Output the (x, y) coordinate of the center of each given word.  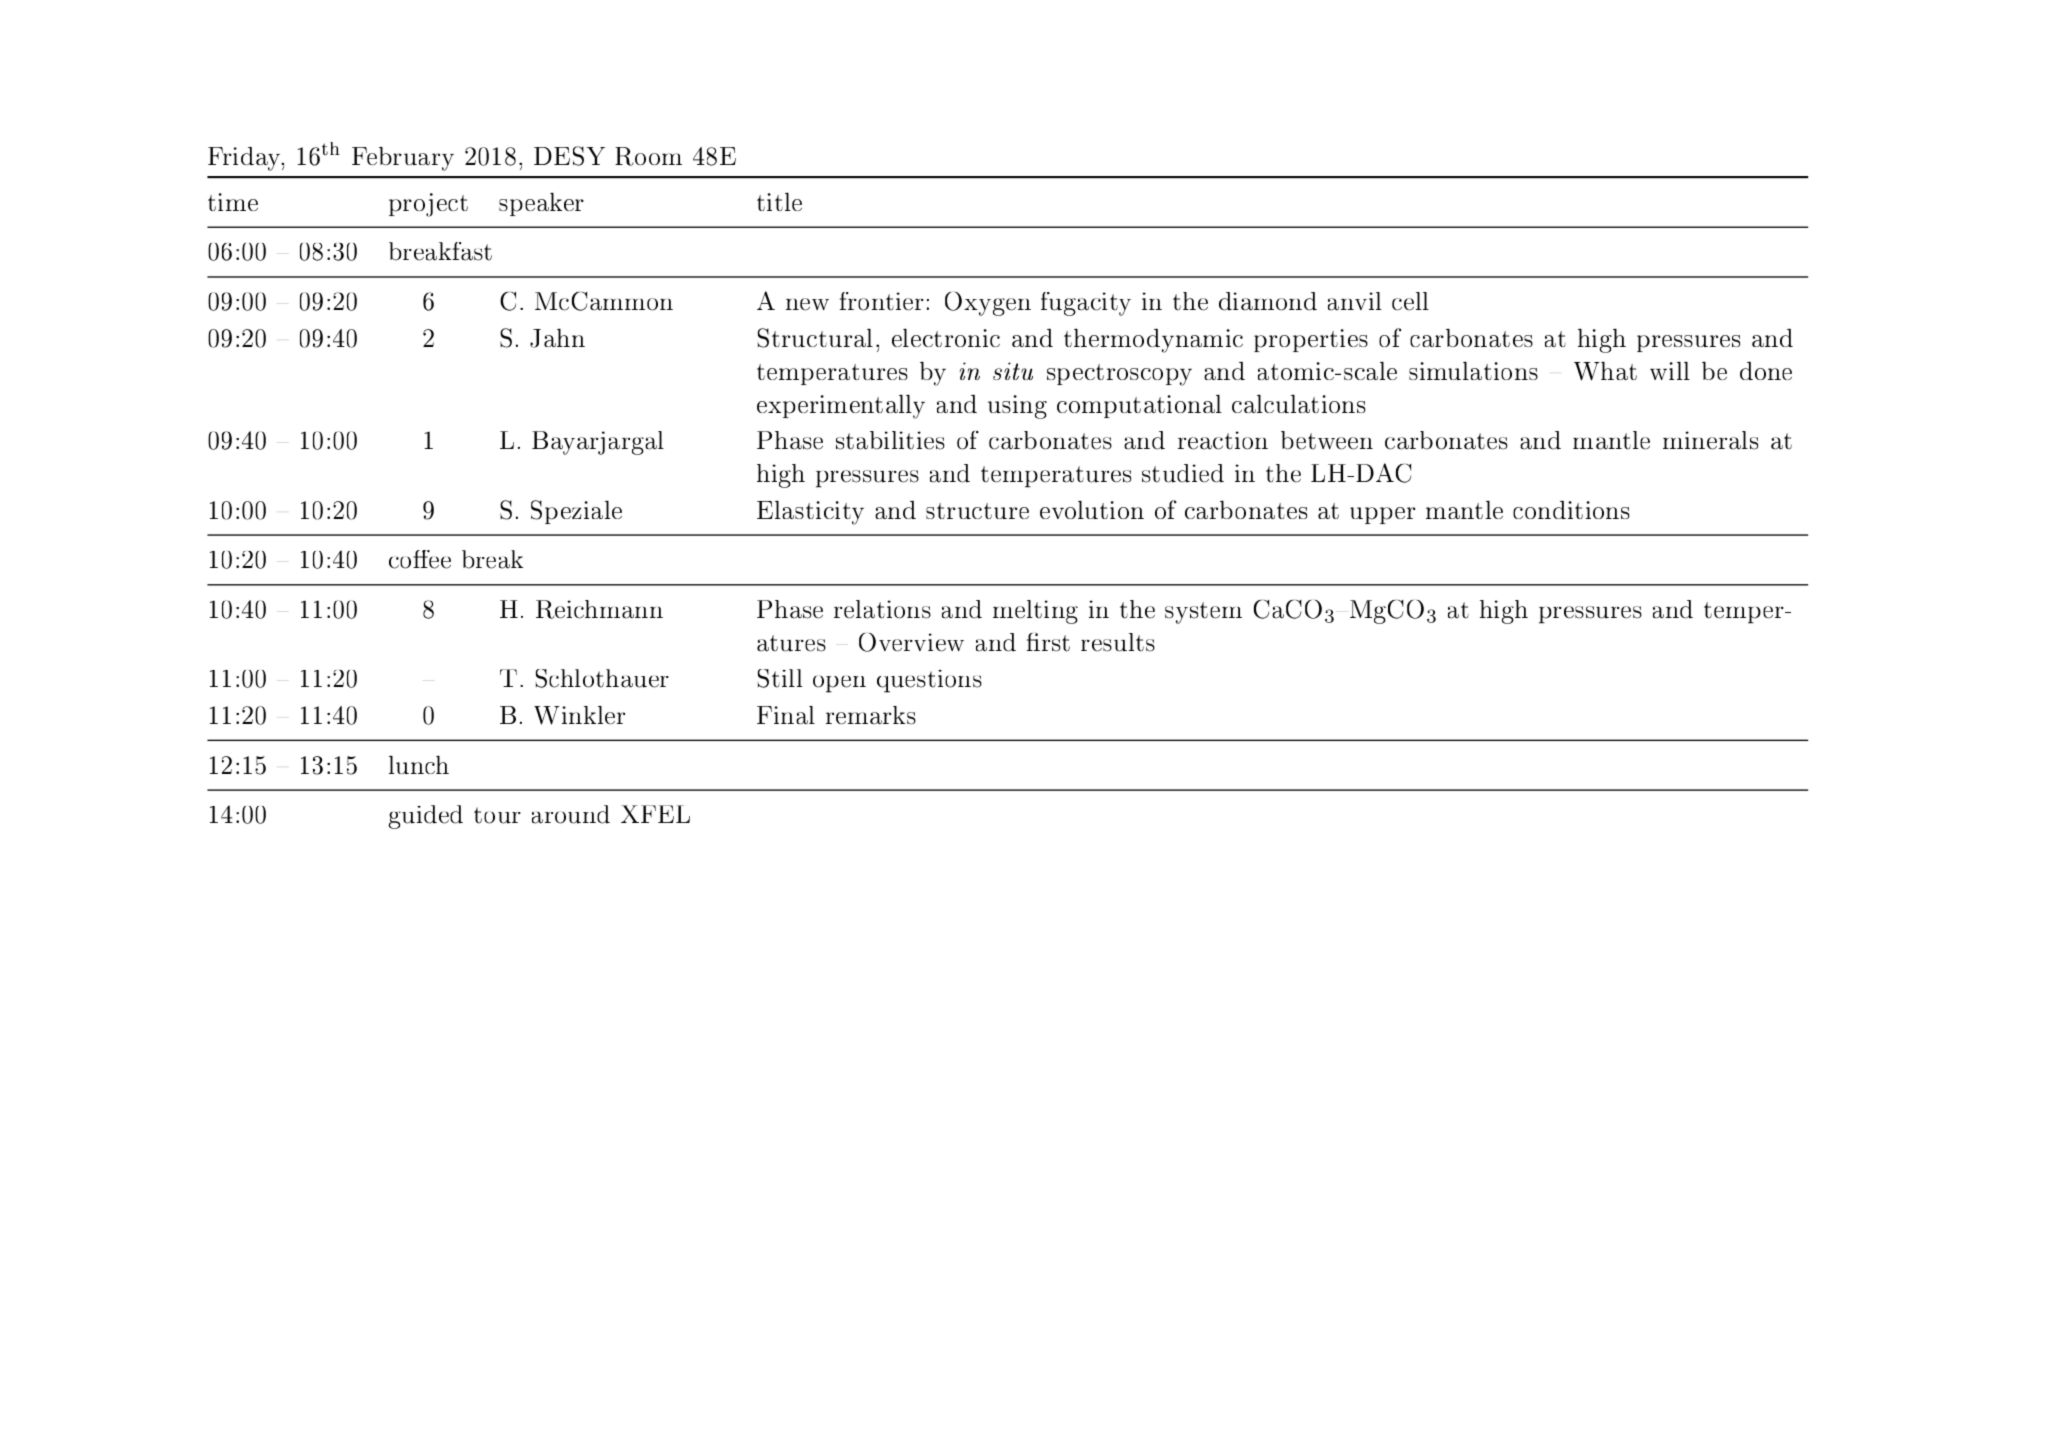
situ (1013, 371)
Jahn (557, 338)
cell (1410, 301)
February (403, 159)
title (779, 201)
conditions (1571, 509)
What (1605, 371)
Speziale (576, 512)
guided (426, 817)
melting (1035, 612)
